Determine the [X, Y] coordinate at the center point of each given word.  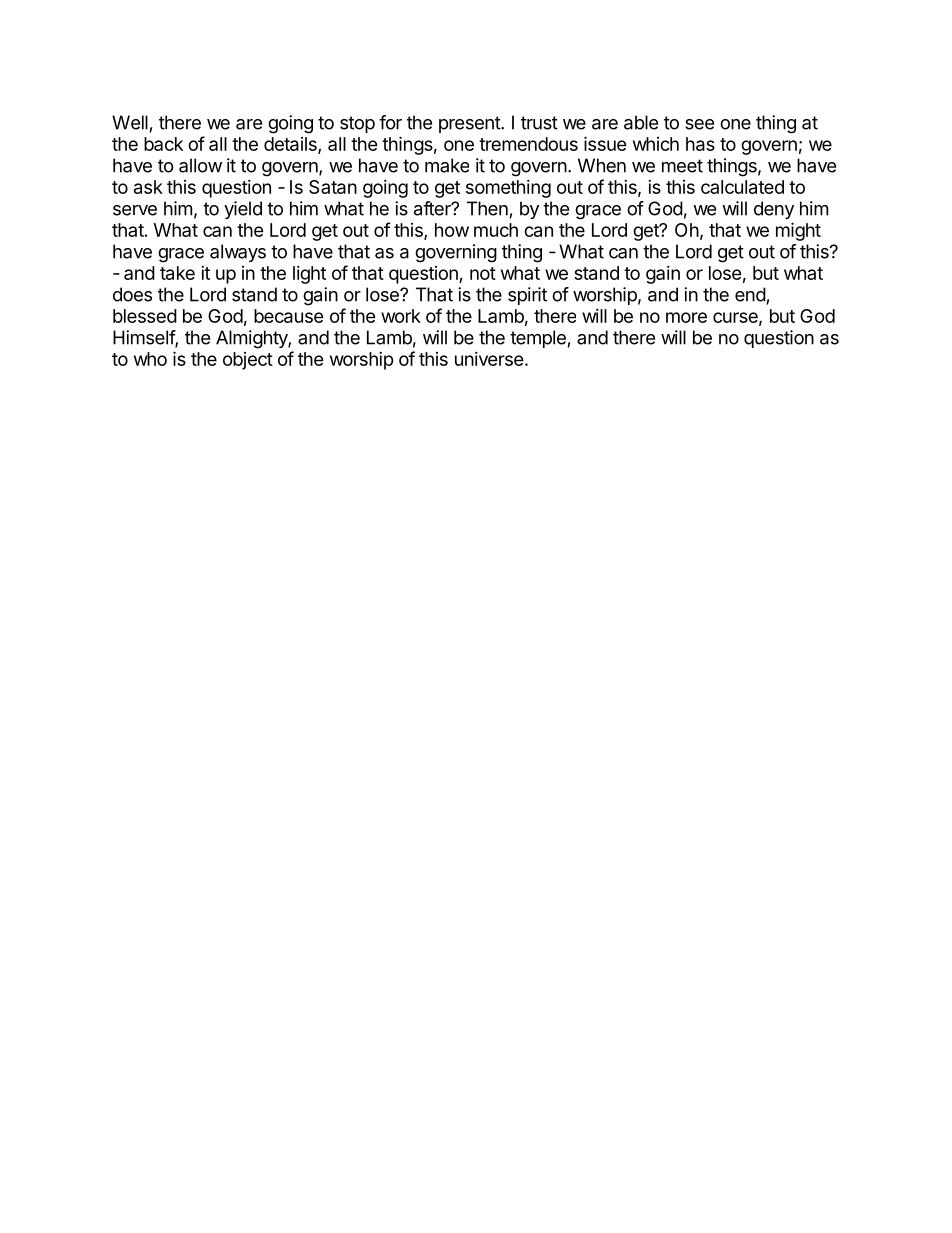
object [248, 361]
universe [489, 359]
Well [130, 122]
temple [538, 339]
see [699, 124]
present [470, 124]
